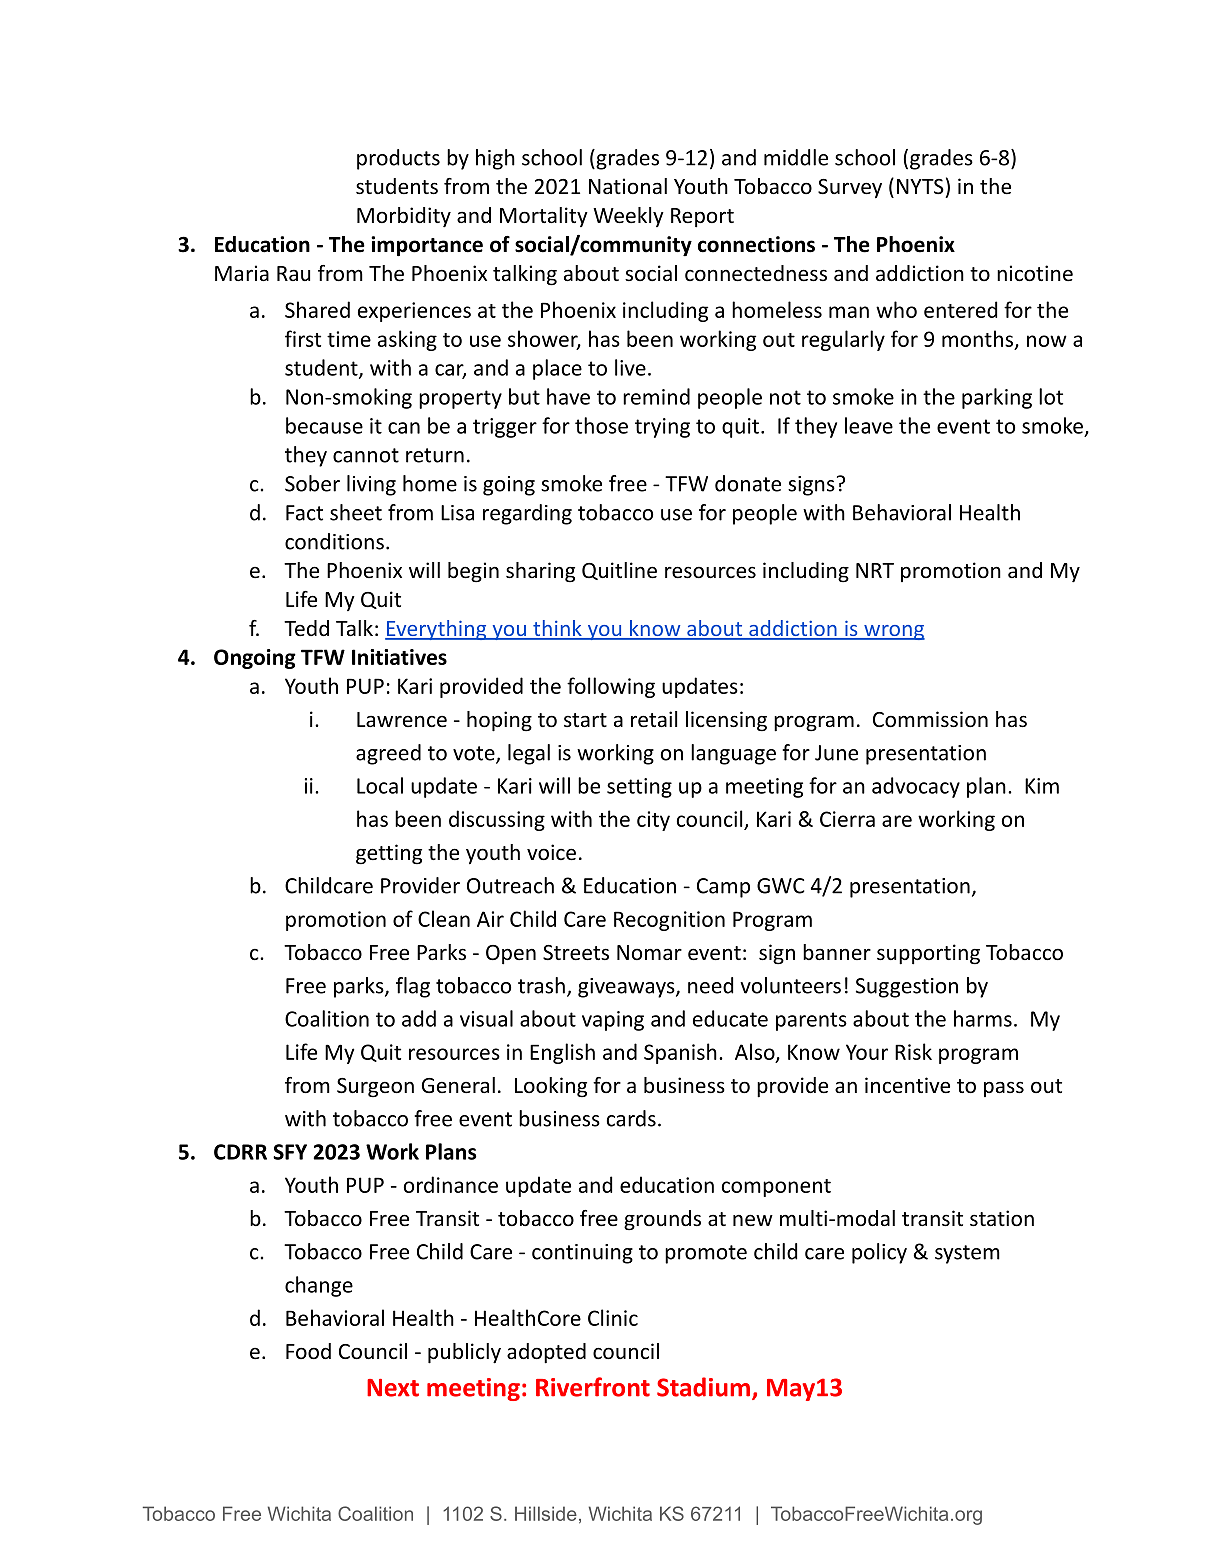  Describe the element at coordinates (375, 1088) in the image. I see `Surgeon` at that location.
